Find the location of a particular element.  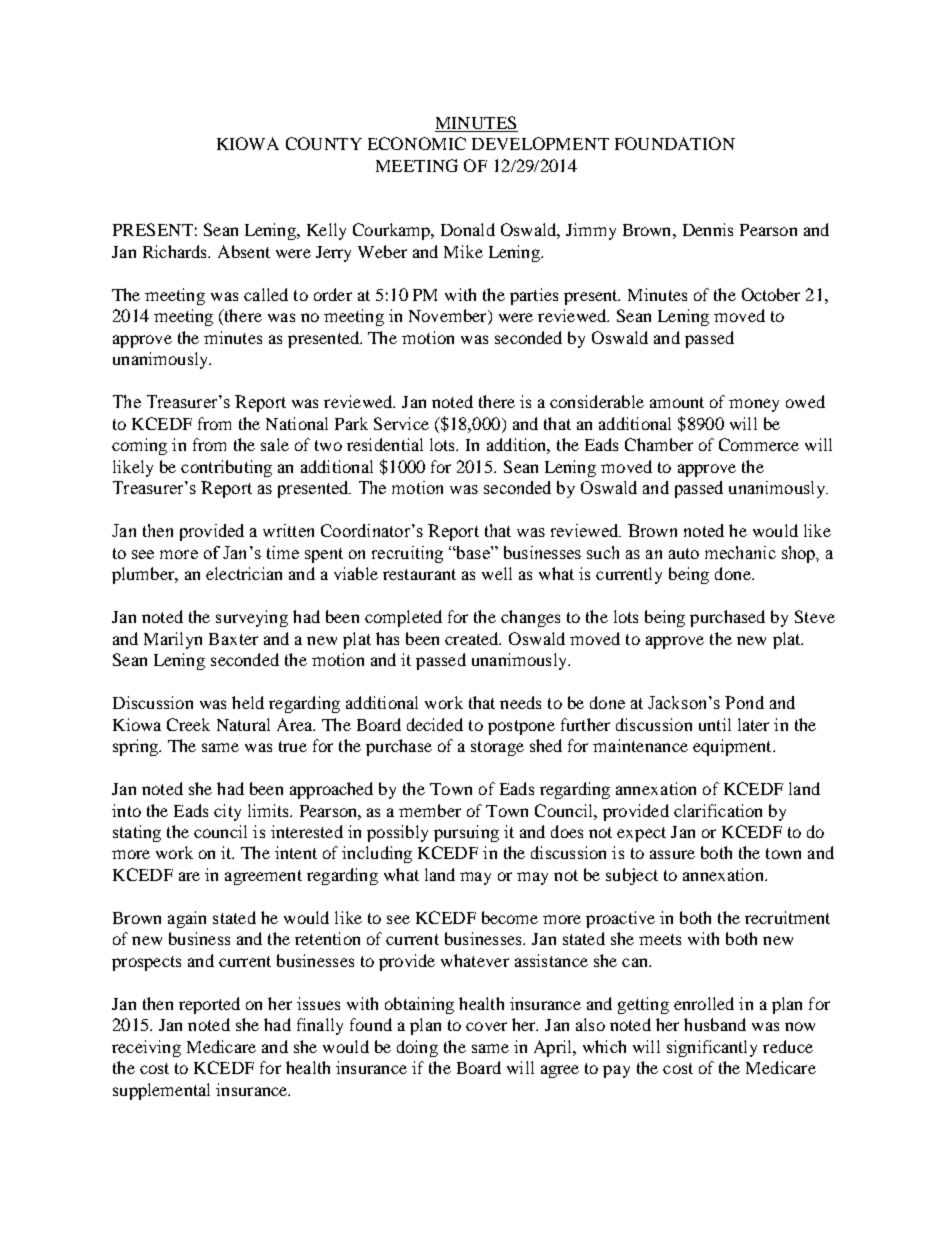

Dennis is located at coordinates (708, 229).
